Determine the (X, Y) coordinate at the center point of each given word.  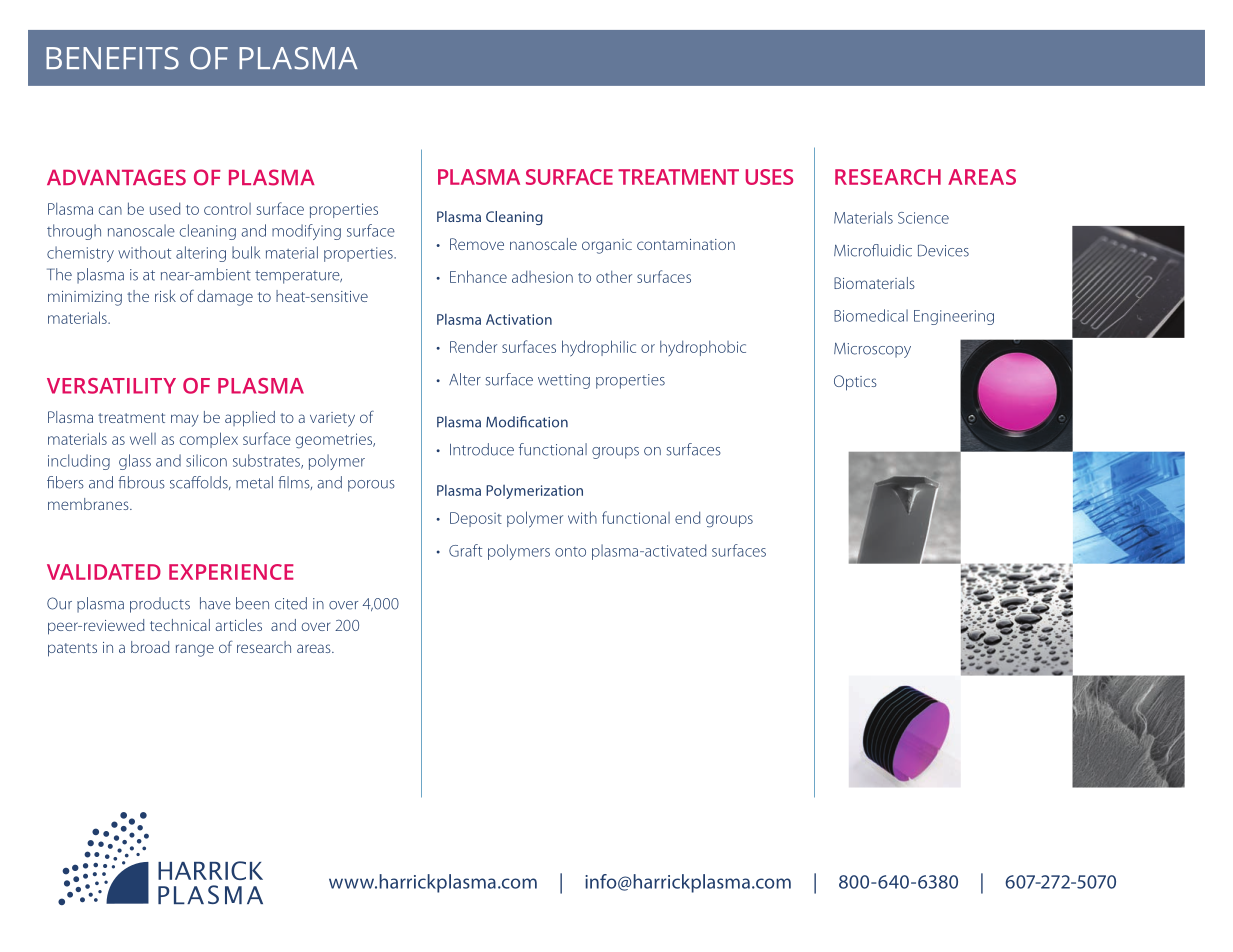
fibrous (141, 482)
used (165, 208)
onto (570, 552)
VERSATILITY (111, 386)
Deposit (476, 519)
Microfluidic (873, 250)
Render (473, 346)
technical (180, 625)
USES (769, 177)
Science (923, 218)
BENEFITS (112, 58)
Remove (477, 244)
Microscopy (872, 350)
